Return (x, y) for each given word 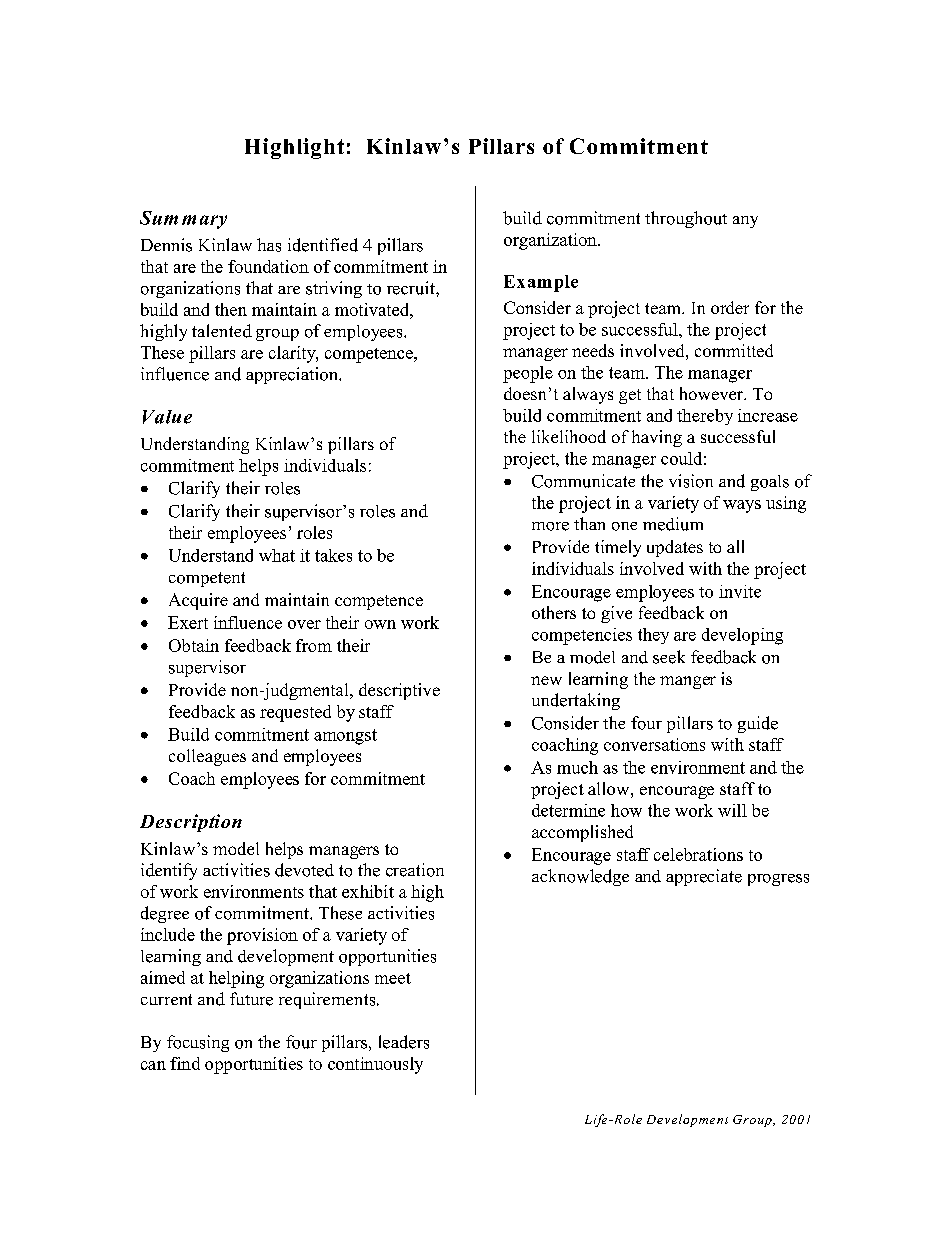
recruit (412, 288)
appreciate (704, 877)
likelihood (569, 436)
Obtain (194, 645)
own (380, 624)
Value (167, 417)
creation (415, 870)
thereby (705, 417)
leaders (404, 1042)
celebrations (698, 854)
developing (742, 636)
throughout (686, 219)
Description (191, 823)
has (269, 245)
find (185, 1063)
